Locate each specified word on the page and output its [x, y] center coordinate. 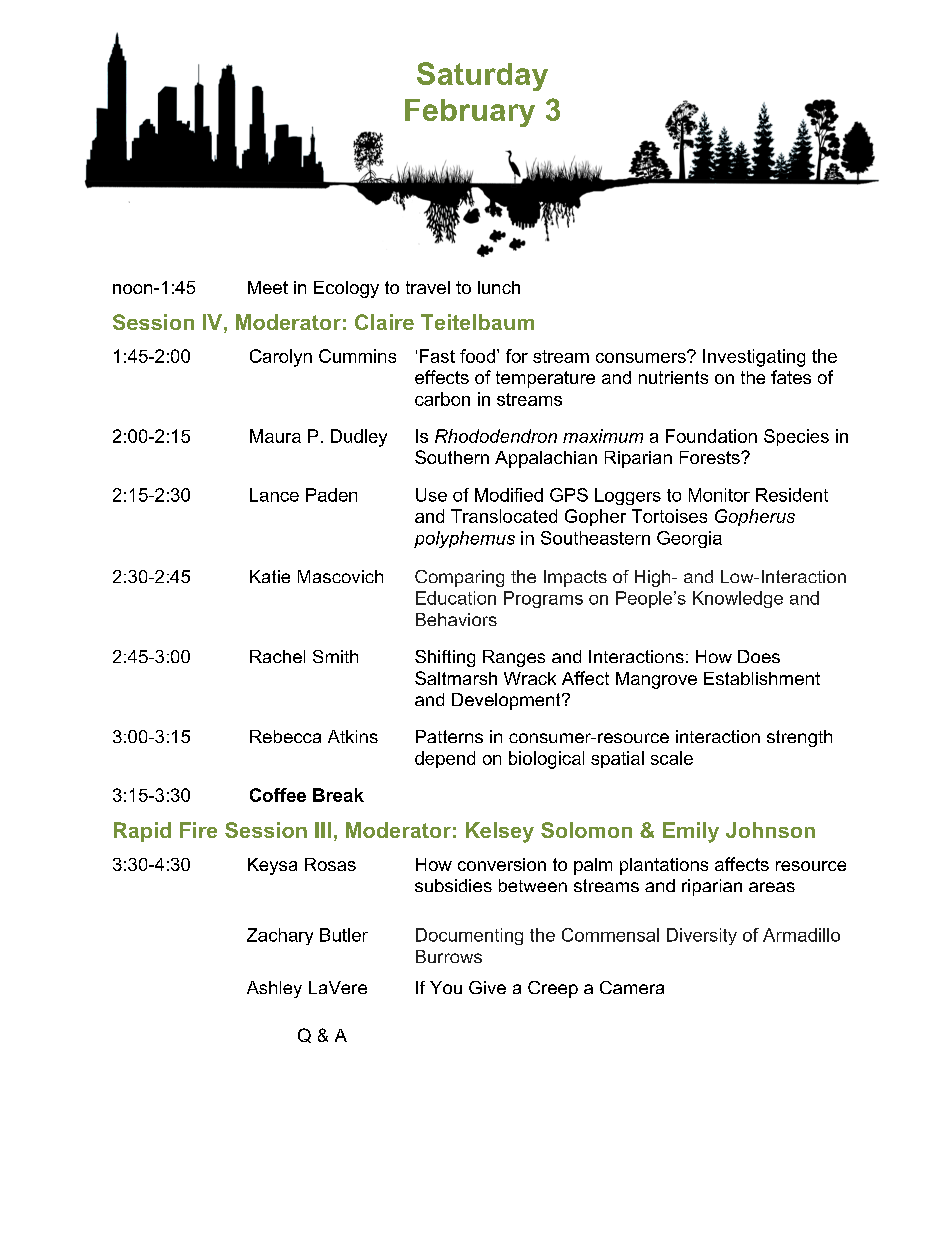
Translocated [504, 516]
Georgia [689, 539]
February [470, 113]
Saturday [482, 76]
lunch [499, 287]
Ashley [274, 989]
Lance [274, 495]
